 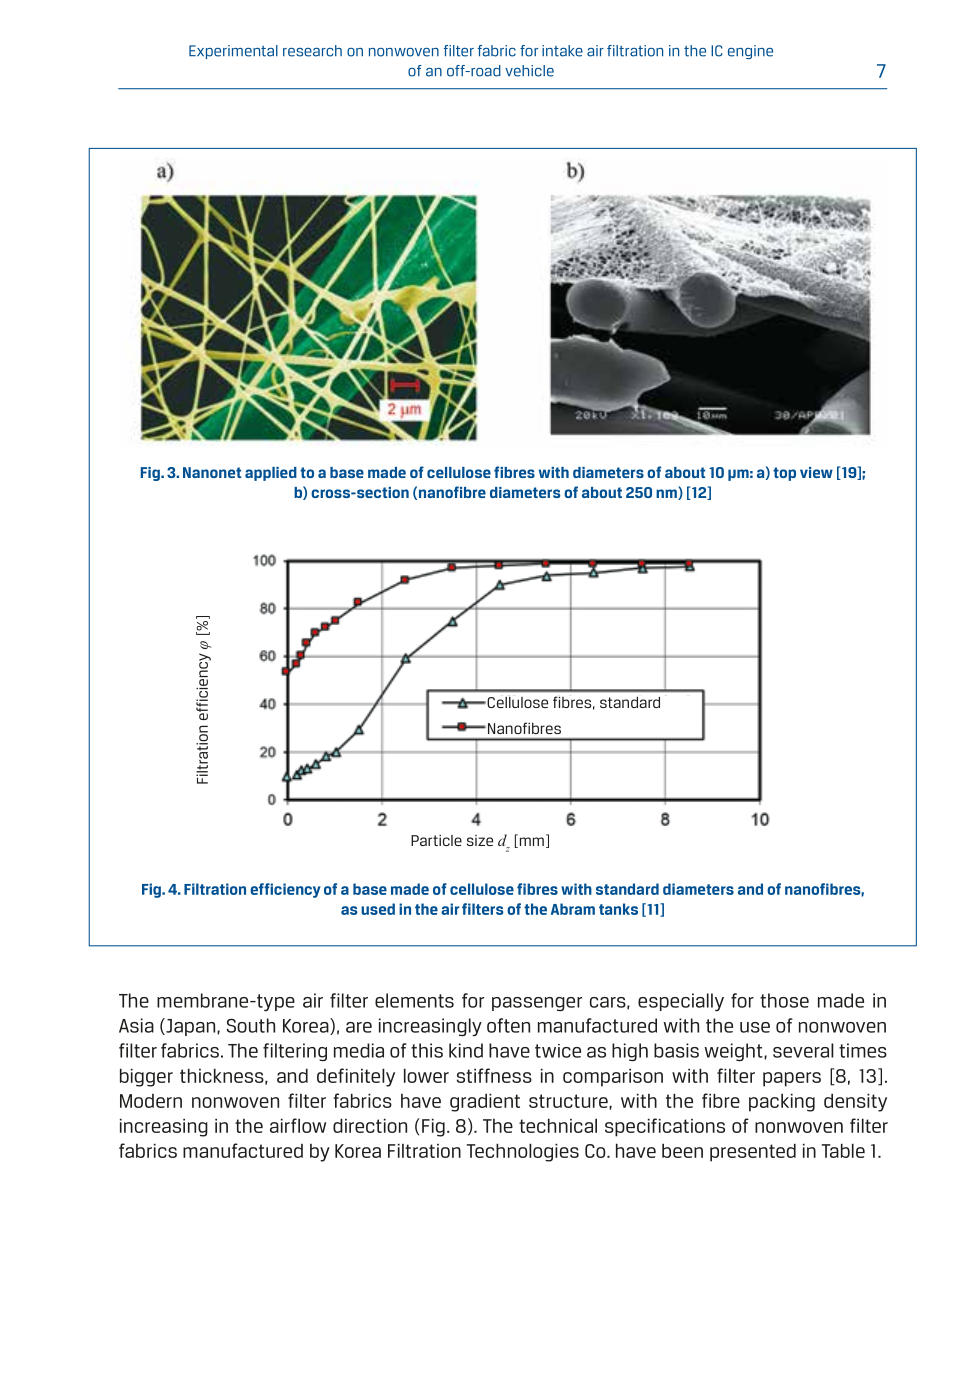 I want to click on engine, so click(x=750, y=52).
